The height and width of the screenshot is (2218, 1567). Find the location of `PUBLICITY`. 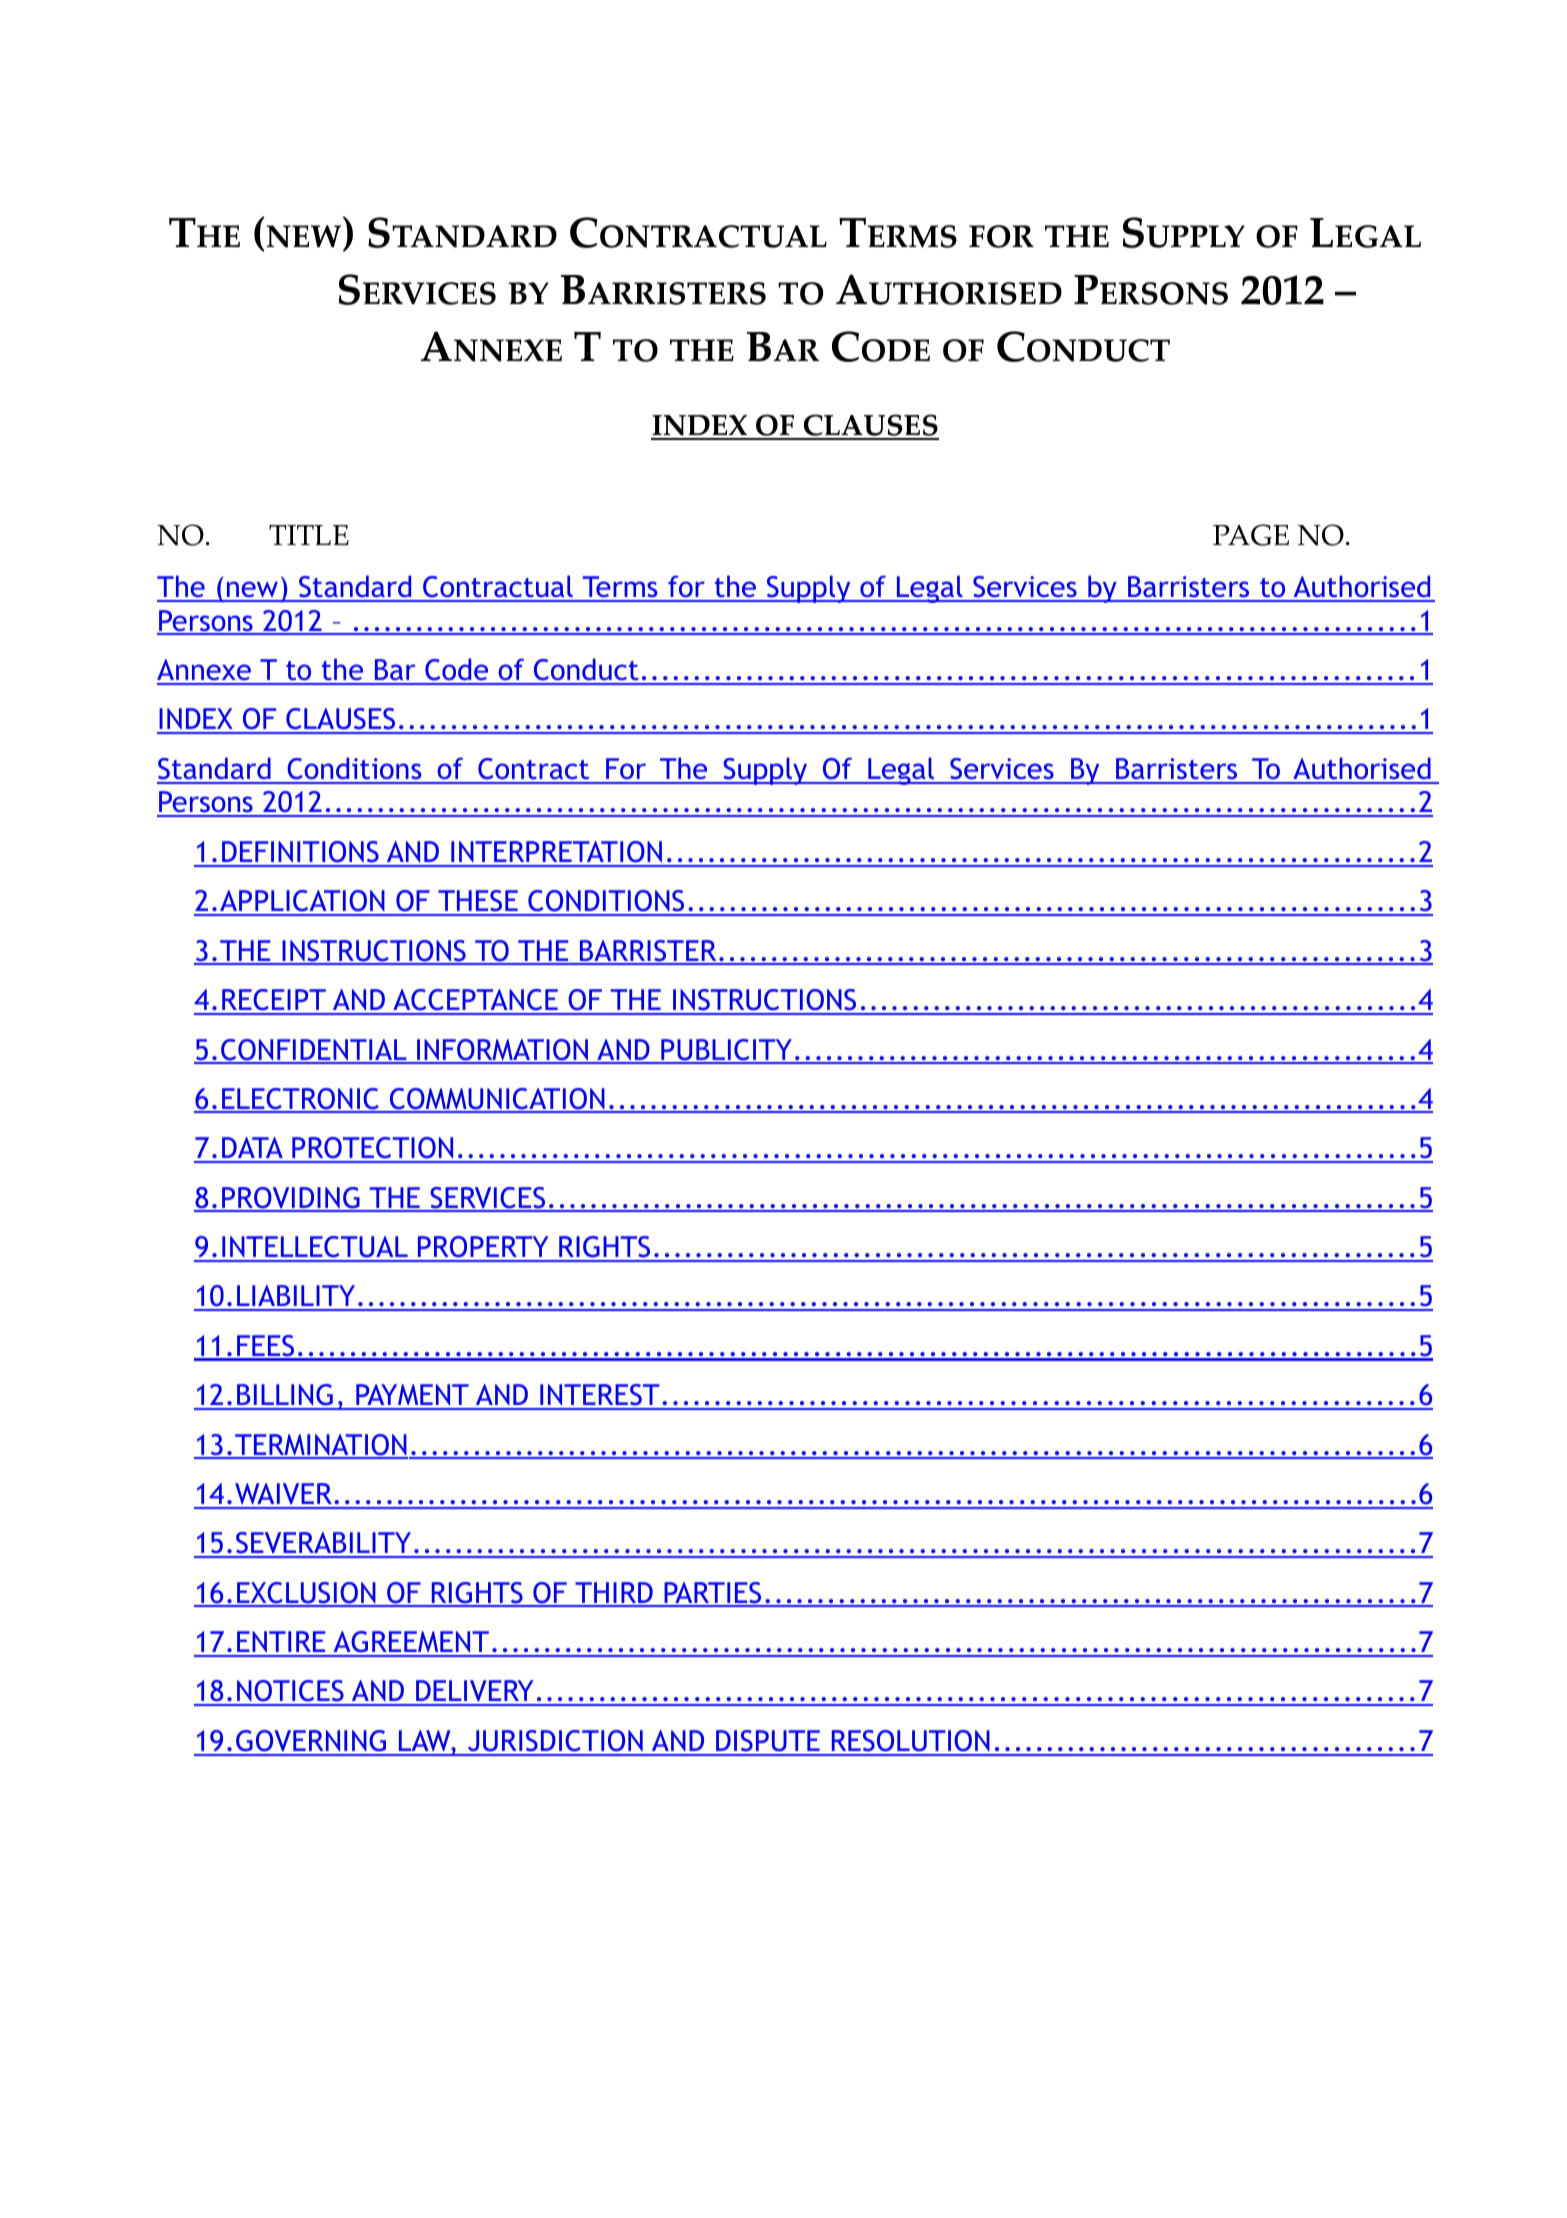

PUBLICITY is located at coordinates (726, 1051).
